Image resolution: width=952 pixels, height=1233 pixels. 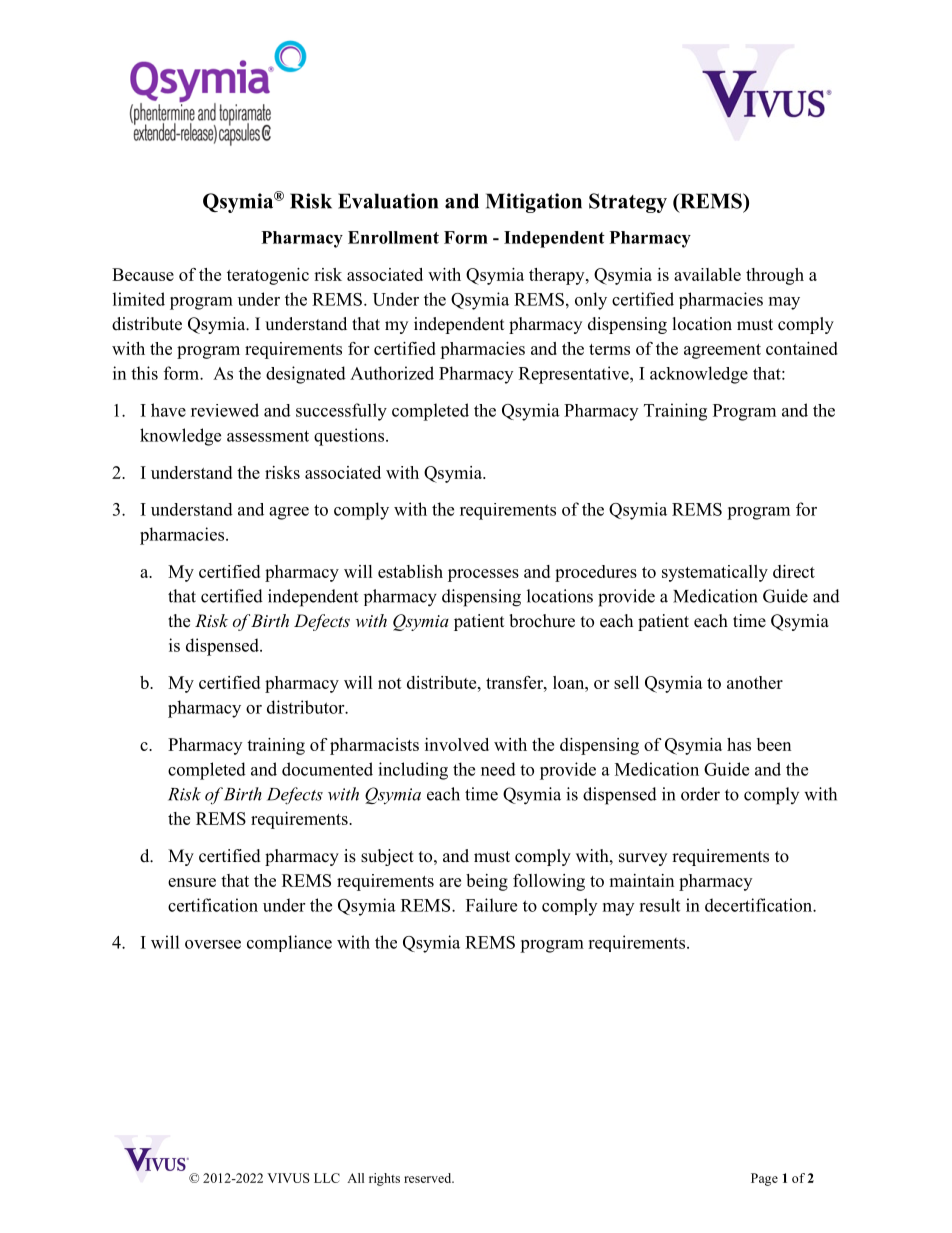 I want to click on ensure, so click(x=192, y=882).
